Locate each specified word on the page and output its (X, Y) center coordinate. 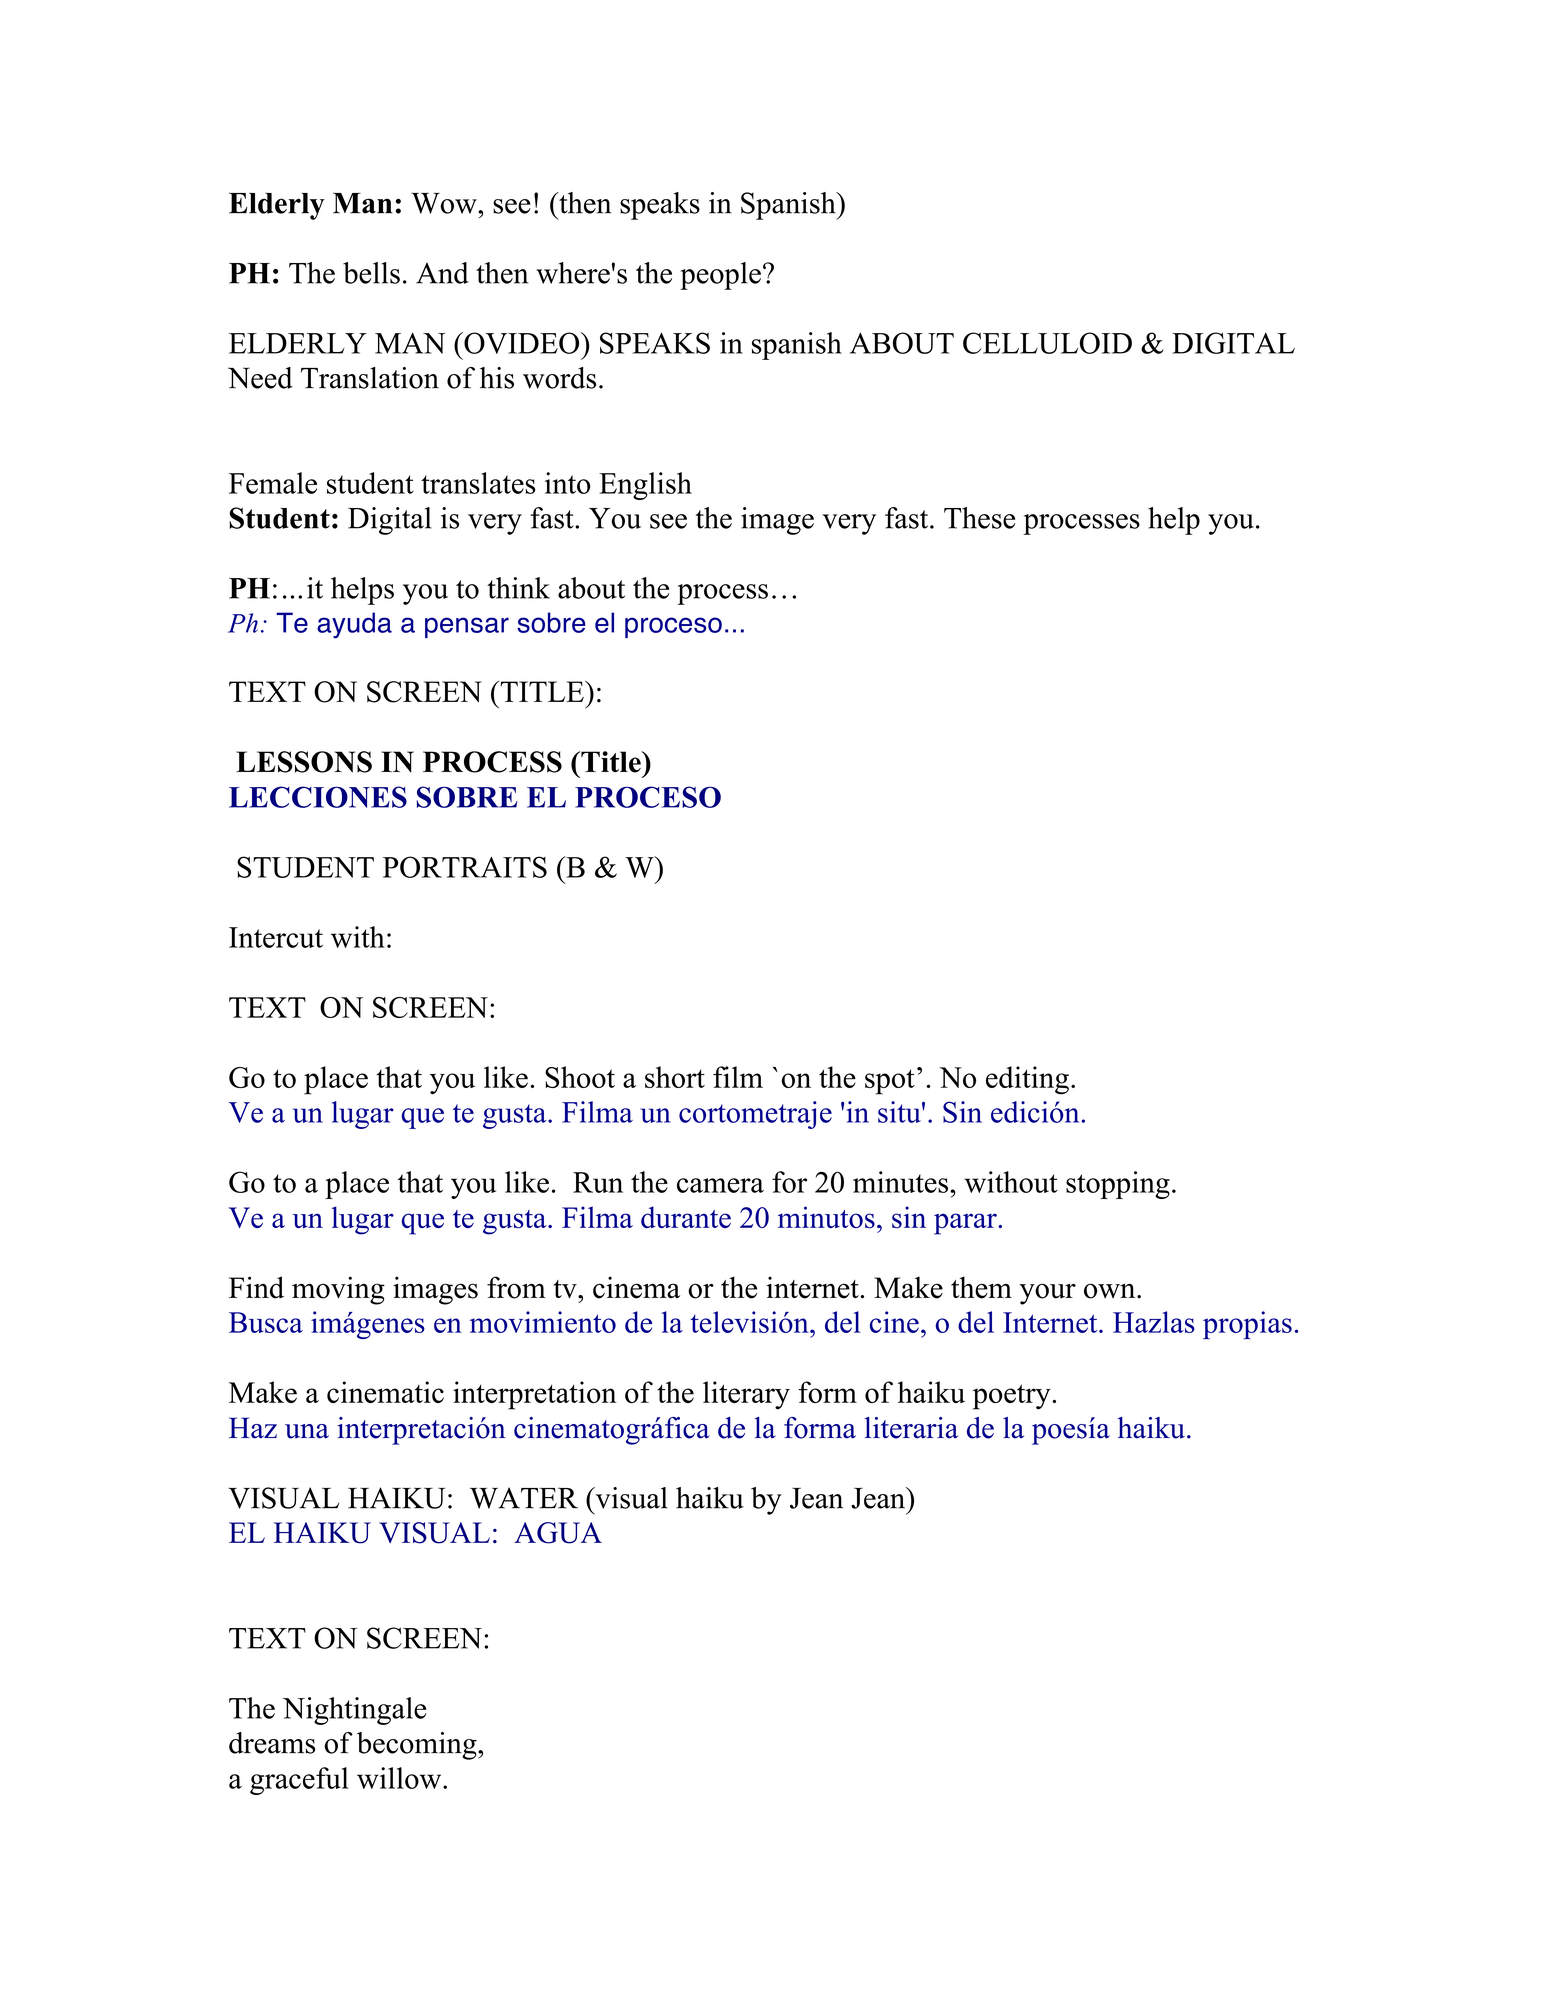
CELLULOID (1047, 343)
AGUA (558, 1533)
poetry (1013, 1397)
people (720, 276)
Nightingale (355, 1711)
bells (371, 273)
